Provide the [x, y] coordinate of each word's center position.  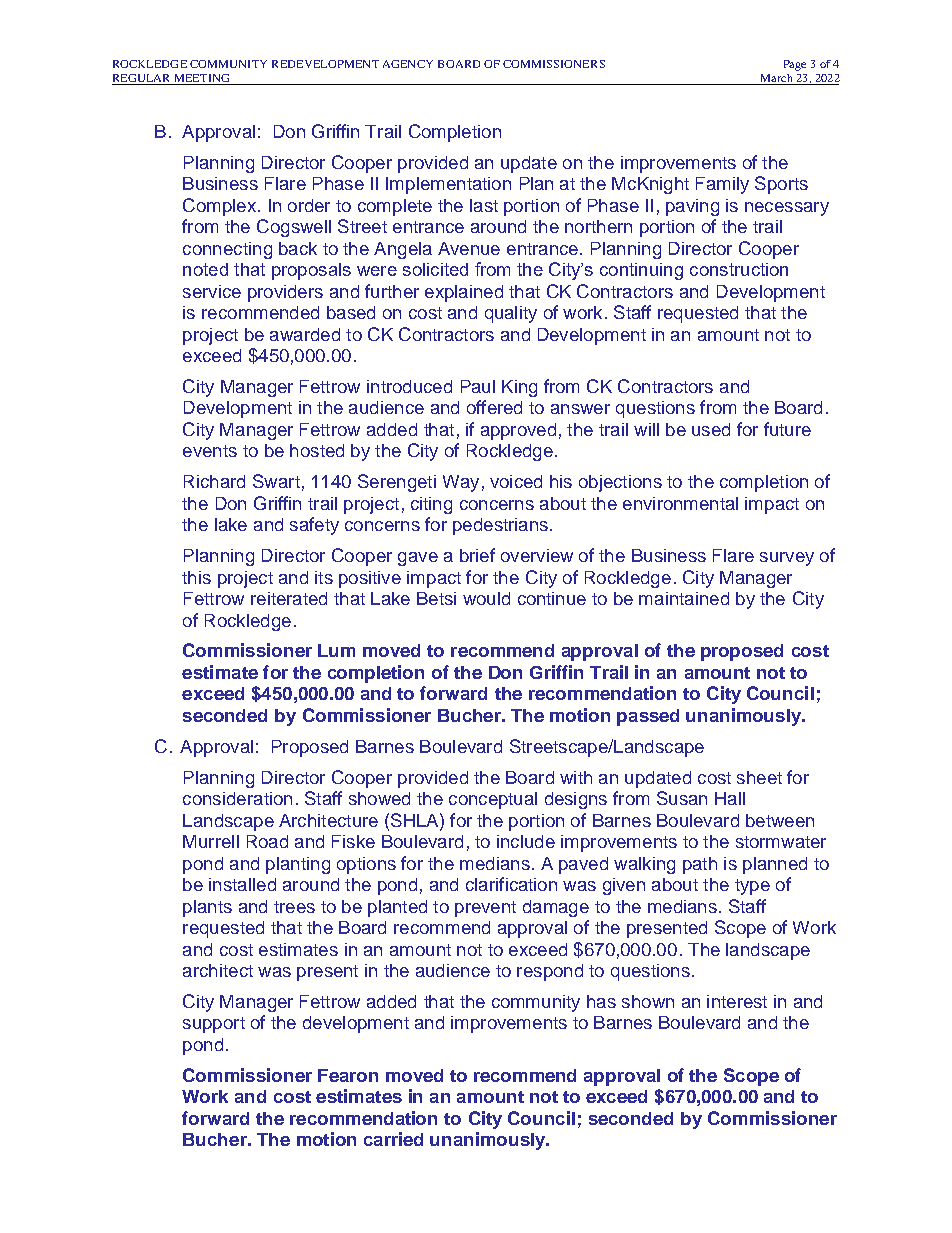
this [196, 577]
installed [242, 884]
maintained [684, 598]
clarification [511, 884]
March [776, 78]
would [486, 598]
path [700, 865]
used [711, 429]
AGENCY [408, 64]
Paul [478, 386]
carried [393, 1139]
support [214, 1025]
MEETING [202, 78]
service [212, 291]
